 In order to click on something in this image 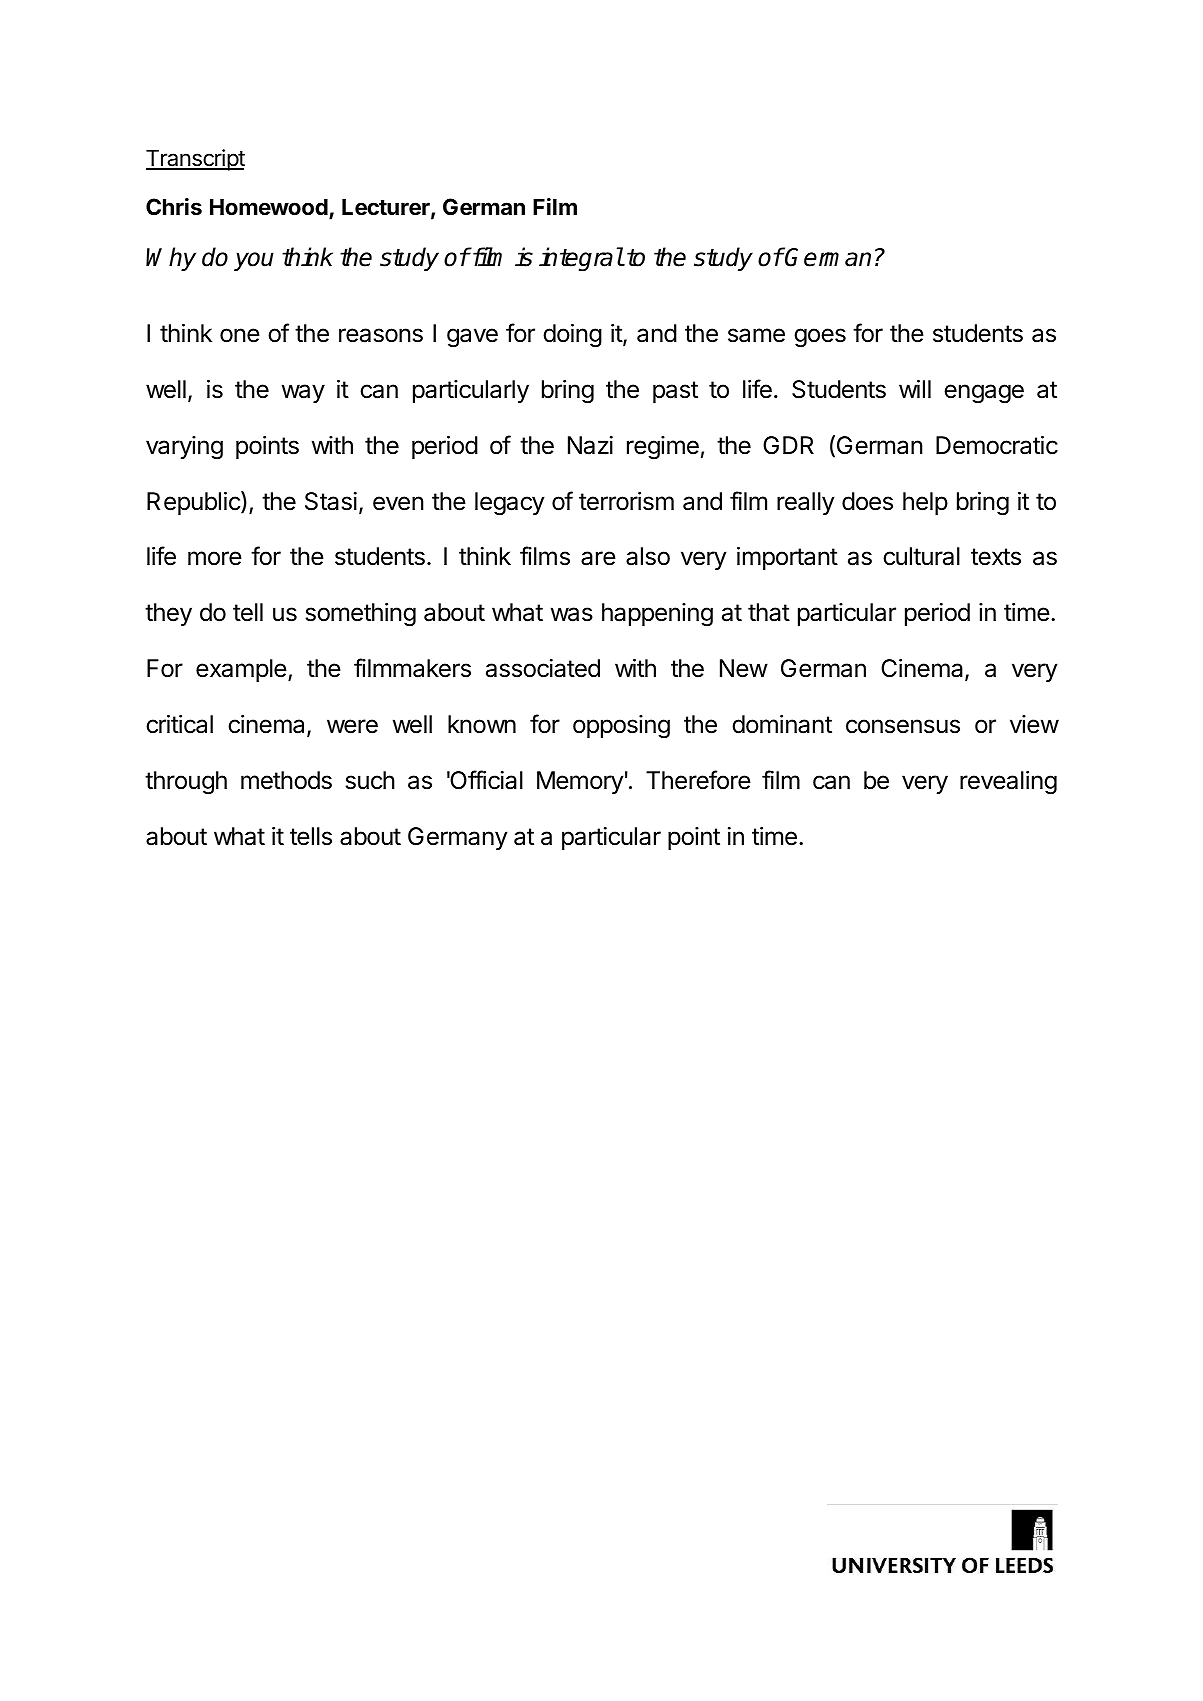, I will do `click(361, 615)`.
